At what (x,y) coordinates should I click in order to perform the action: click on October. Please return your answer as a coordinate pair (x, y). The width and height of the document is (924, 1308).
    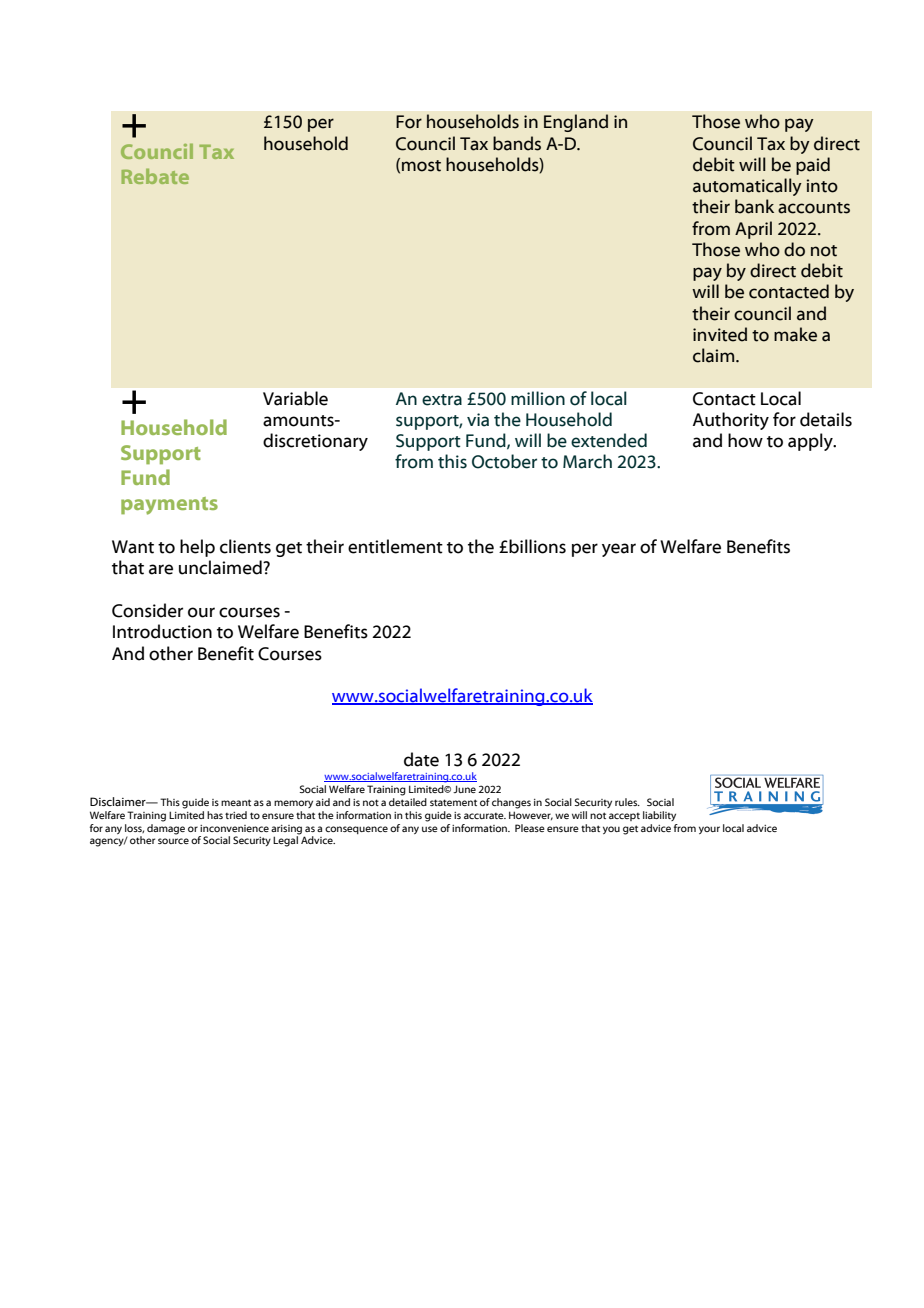
    Looking at the image, I should click on (504, 461).
